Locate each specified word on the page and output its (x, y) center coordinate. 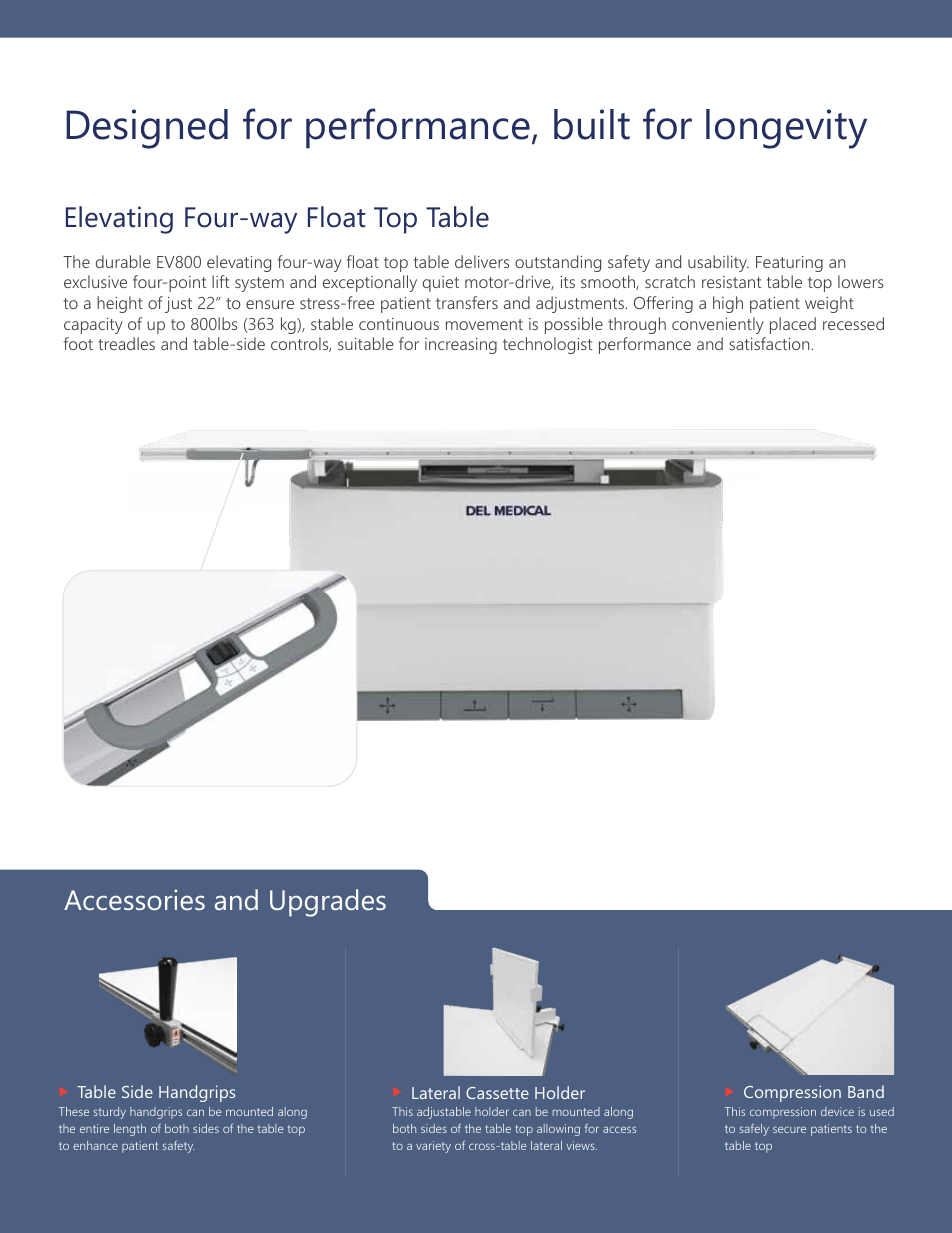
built (592, 124)
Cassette (497, 1093)
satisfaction (770, 343)
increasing (461, 346)
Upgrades (328, 903)
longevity (786, 129)
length (130, 1130)
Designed (147, 129)
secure (789, 1129)
